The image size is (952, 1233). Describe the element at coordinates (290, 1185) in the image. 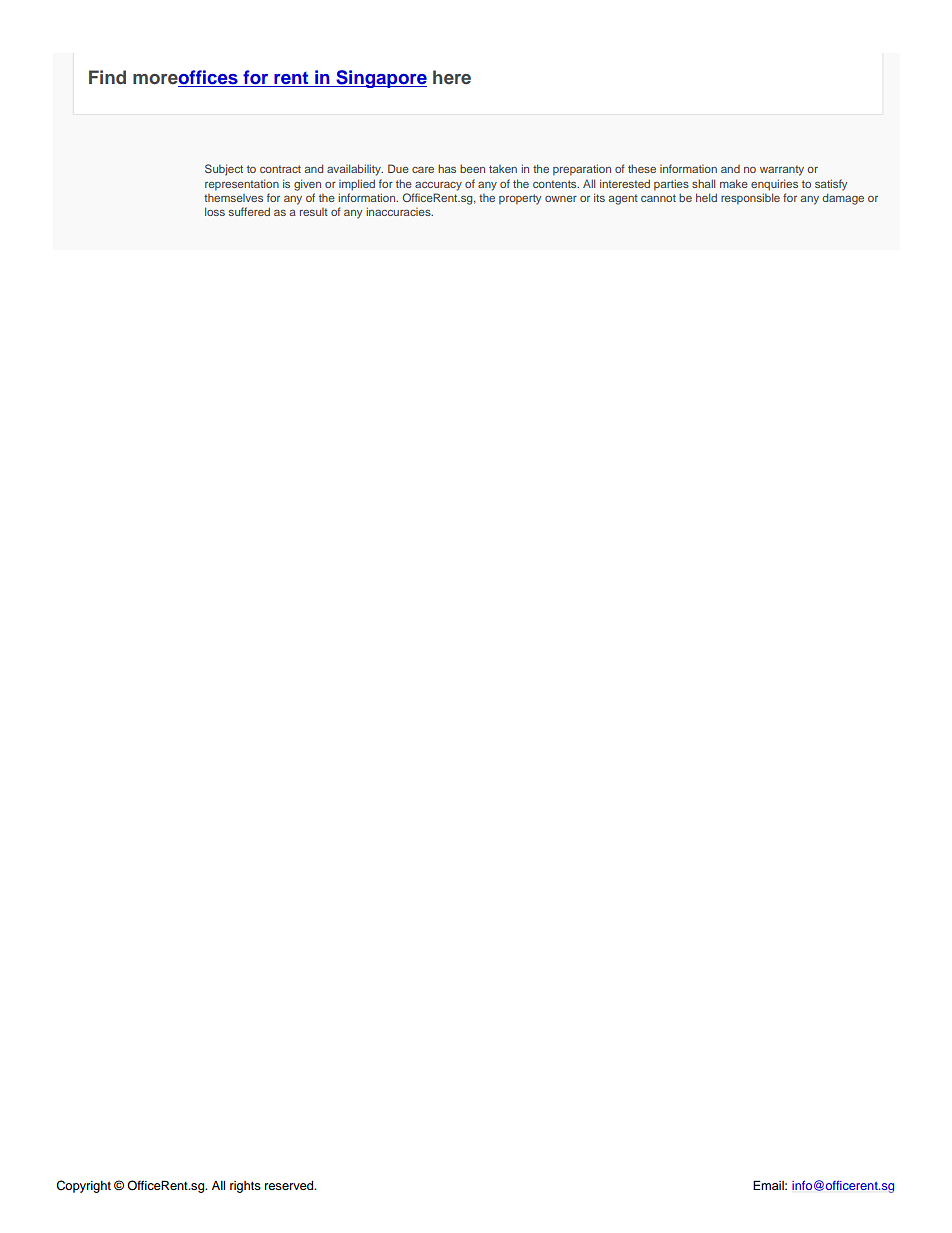

I see `reserved` at that location.
